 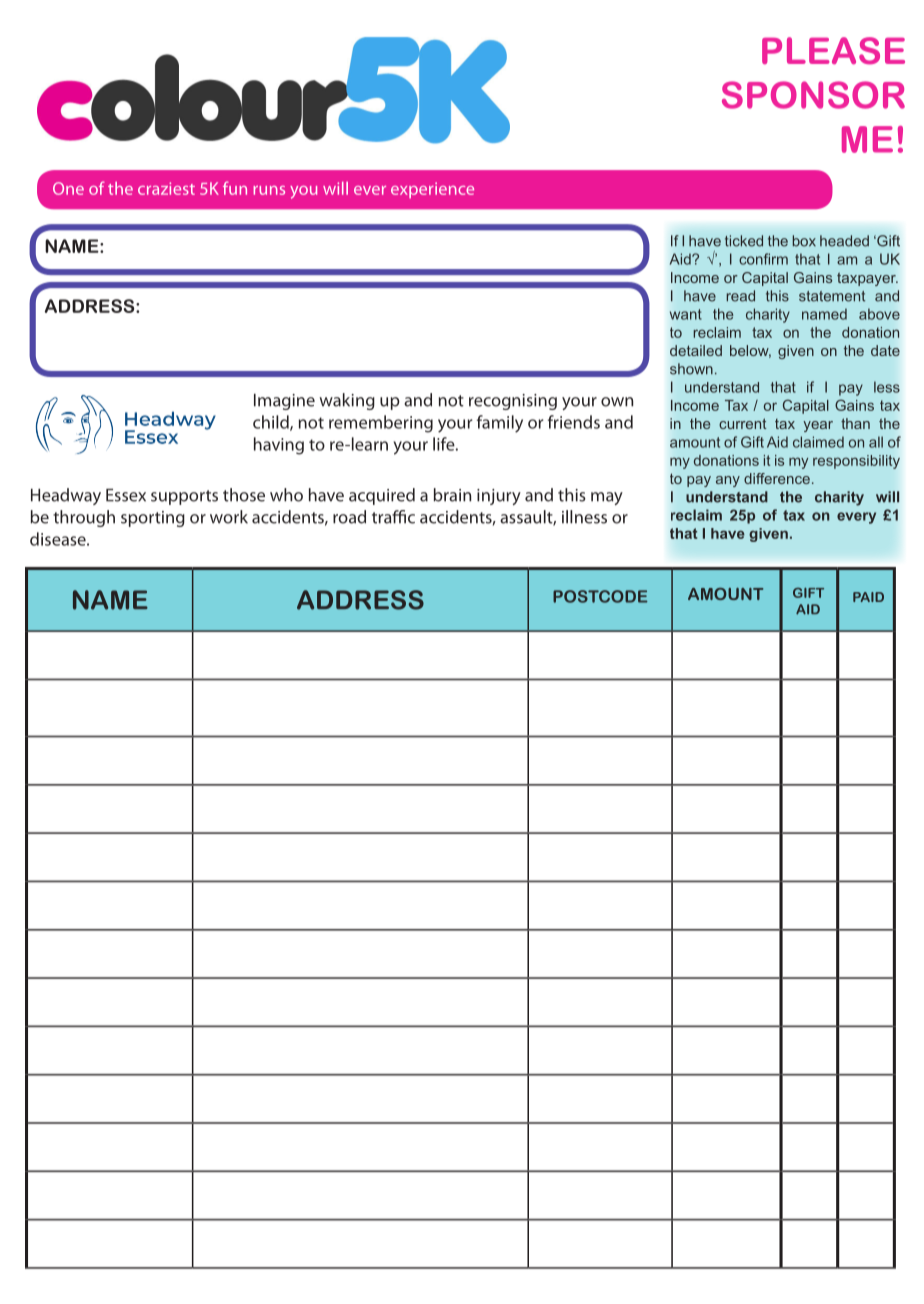 I want to click on POSTCODE, so click(x=600, y=596).
